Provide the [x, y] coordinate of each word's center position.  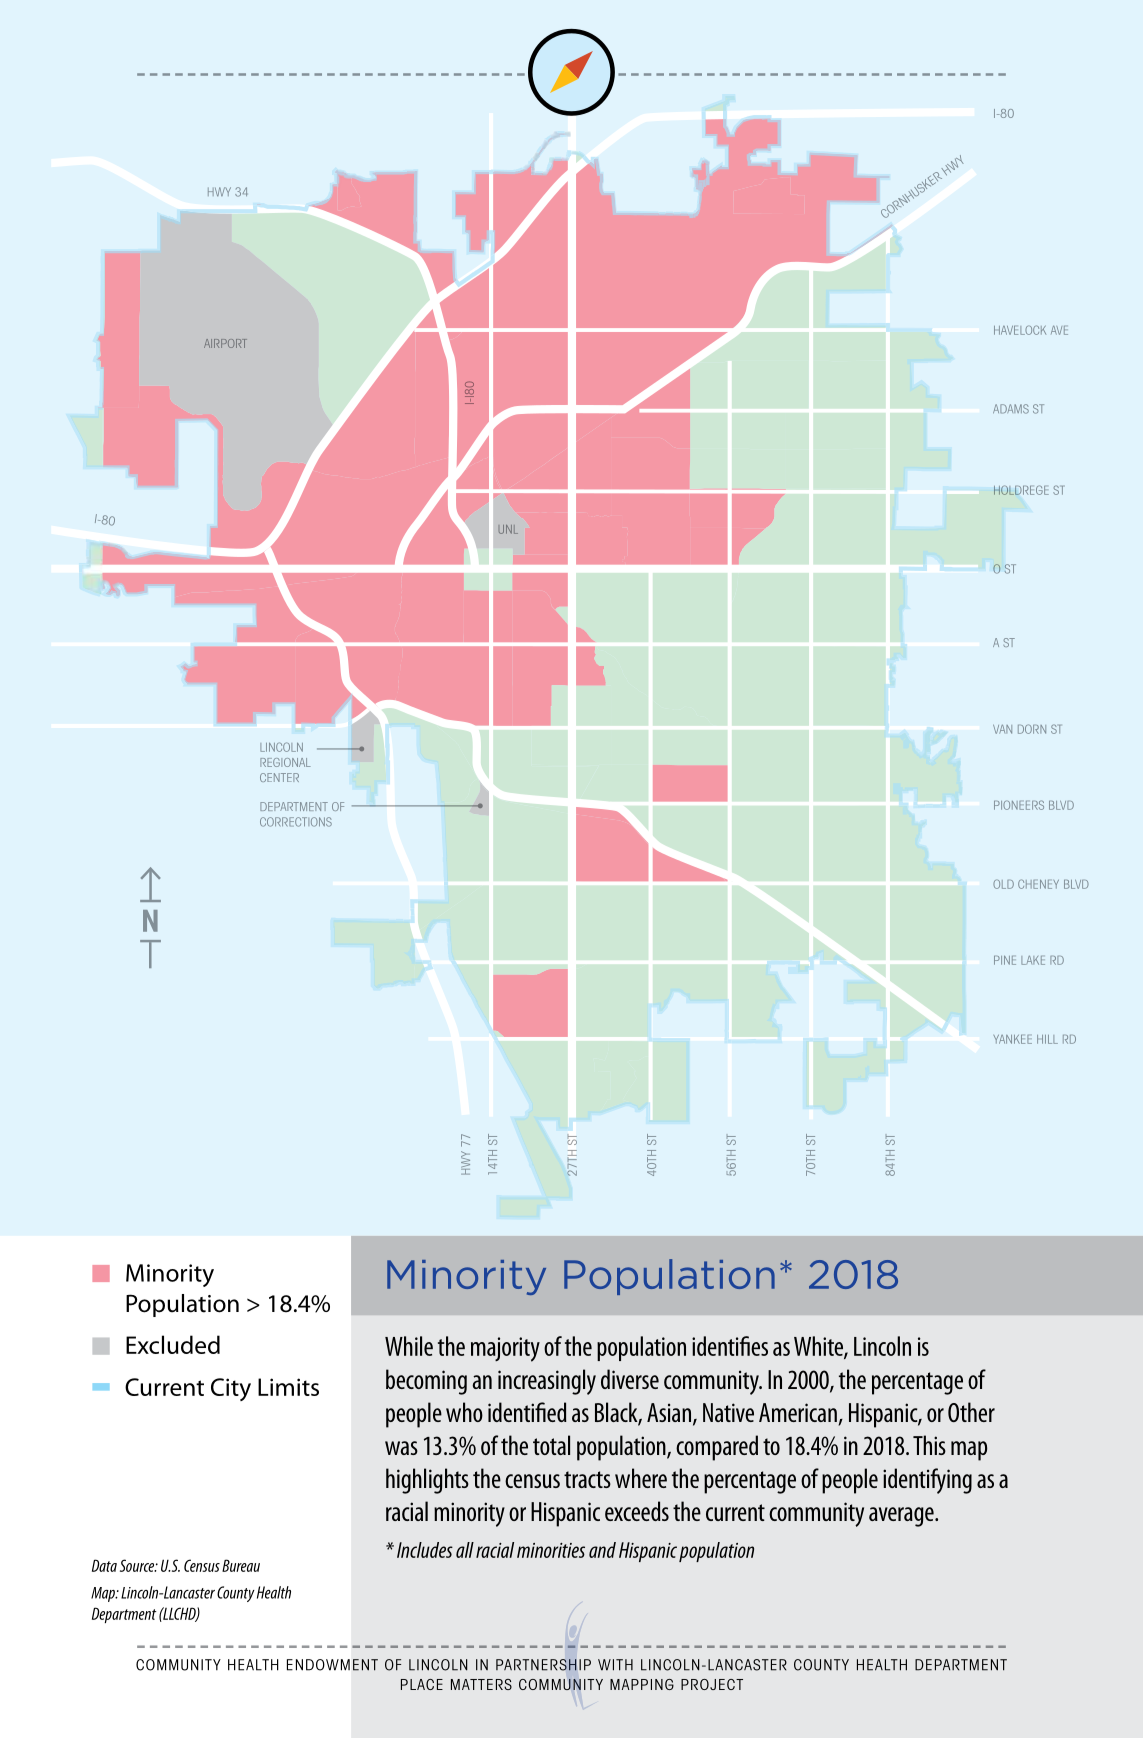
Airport [225, 343]
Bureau [241, 1565]
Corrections [296, 822]
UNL [508, 529]
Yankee [1012, 1039]
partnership [543, 1665]
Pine [1005, 960]
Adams [1011, 409]
